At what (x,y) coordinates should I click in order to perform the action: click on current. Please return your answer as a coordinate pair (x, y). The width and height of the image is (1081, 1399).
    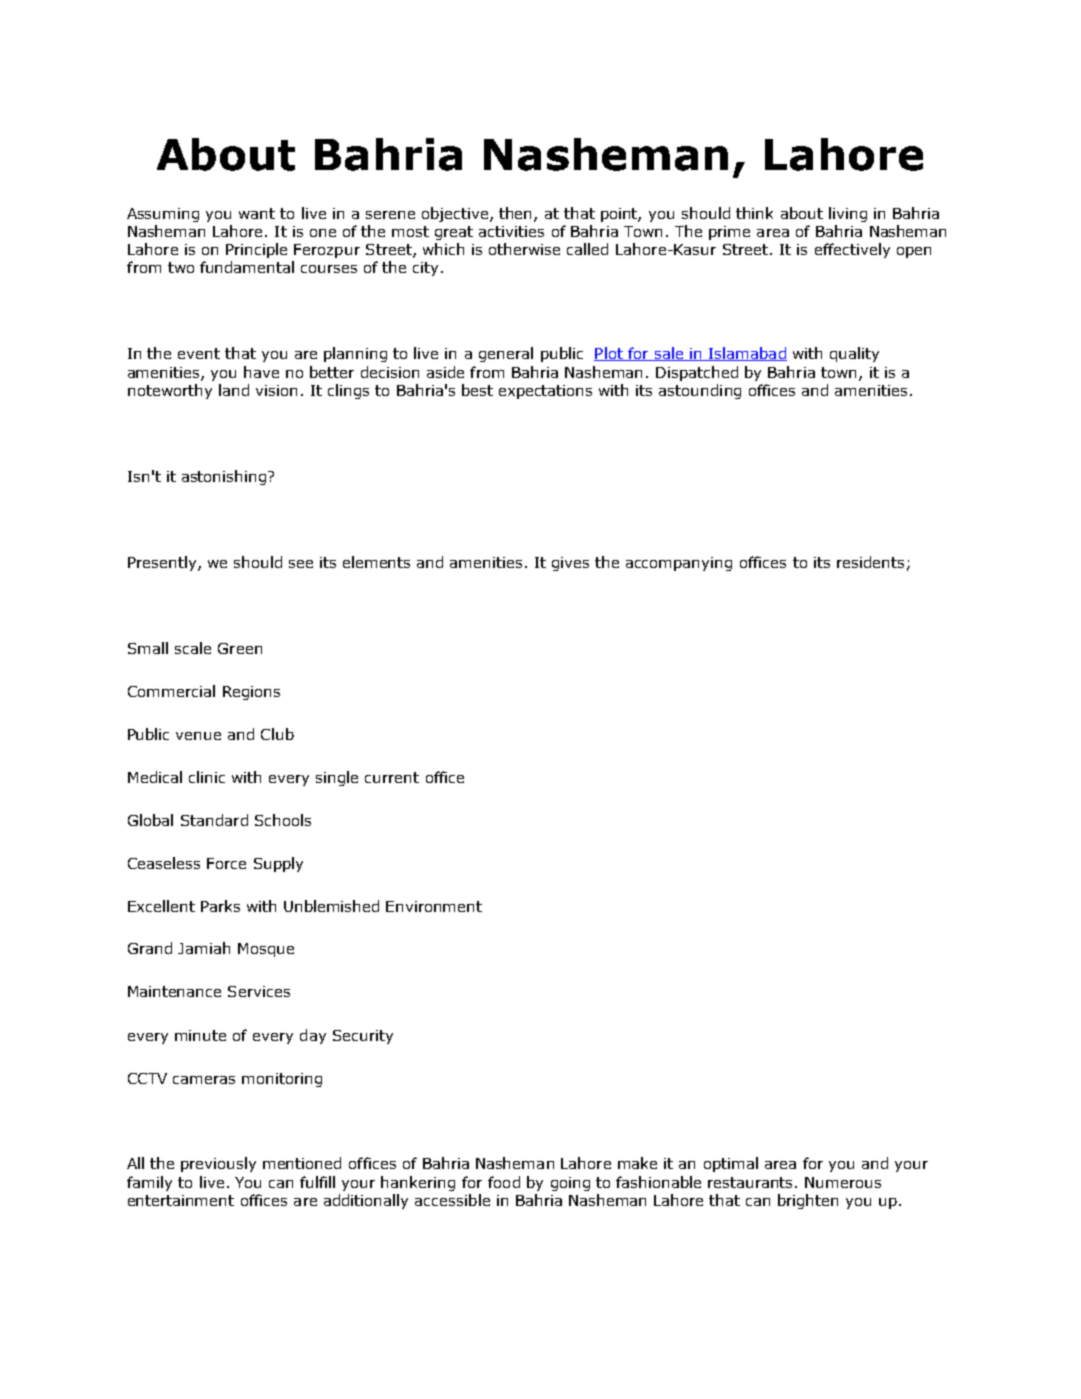
    Looking at the image, I should click on (392, 777).
